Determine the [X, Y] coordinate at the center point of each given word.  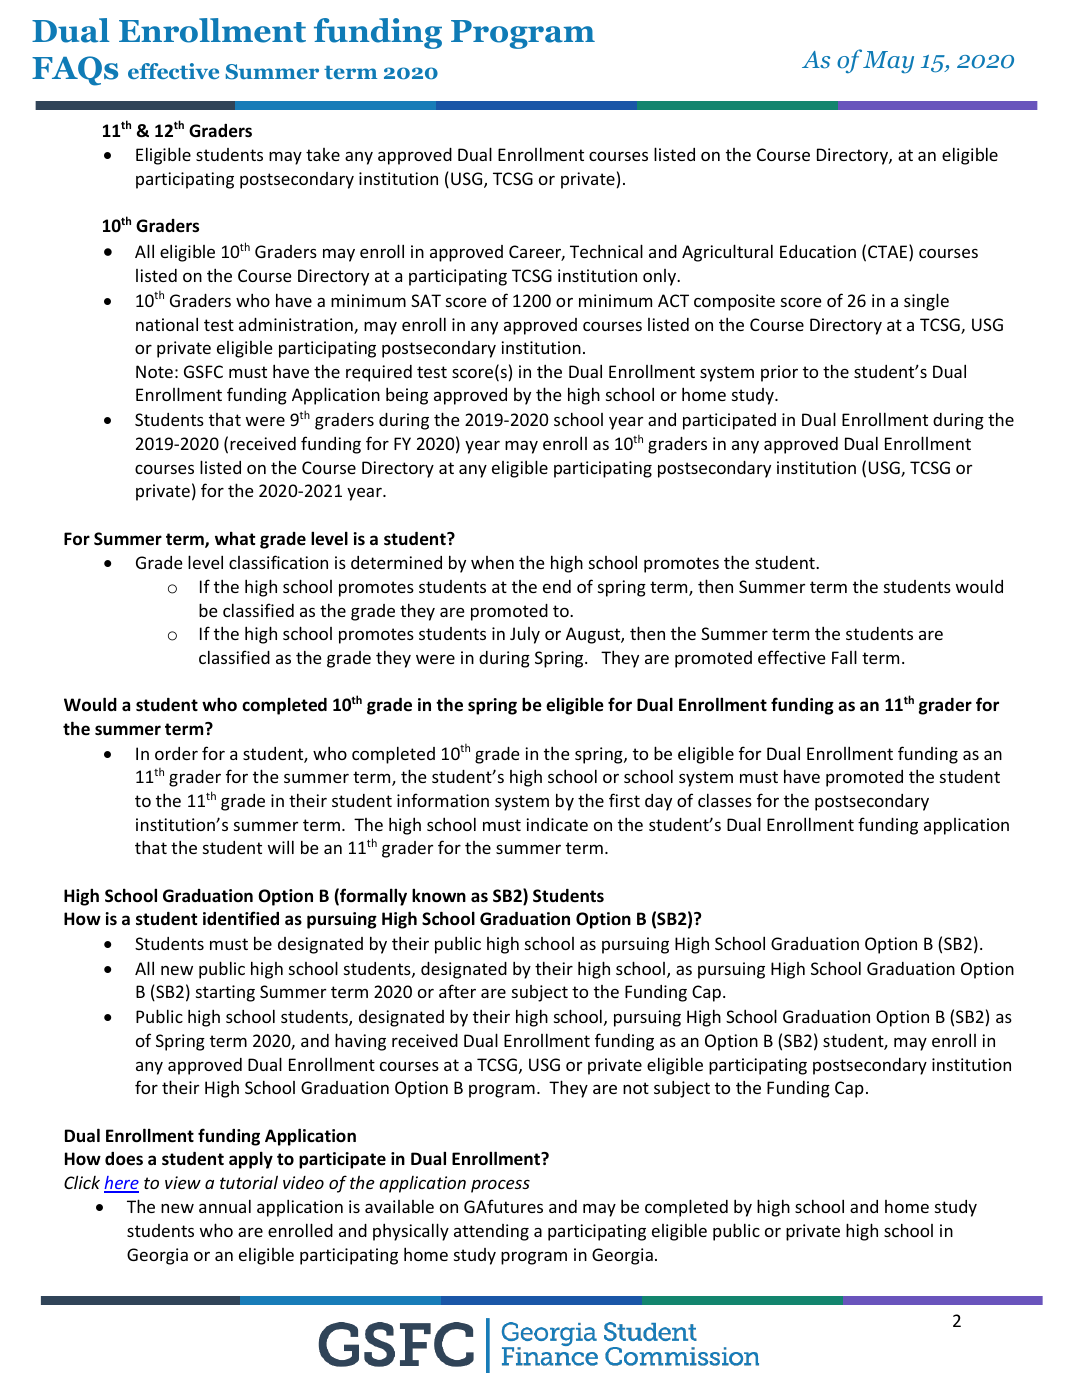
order [176, 753]
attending [491, 1232]
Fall [844, 657]
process [500, 1186]
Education [818, 251]
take [323, 154]
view [183, 1182]
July [525, 635]
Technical [606, 251]
